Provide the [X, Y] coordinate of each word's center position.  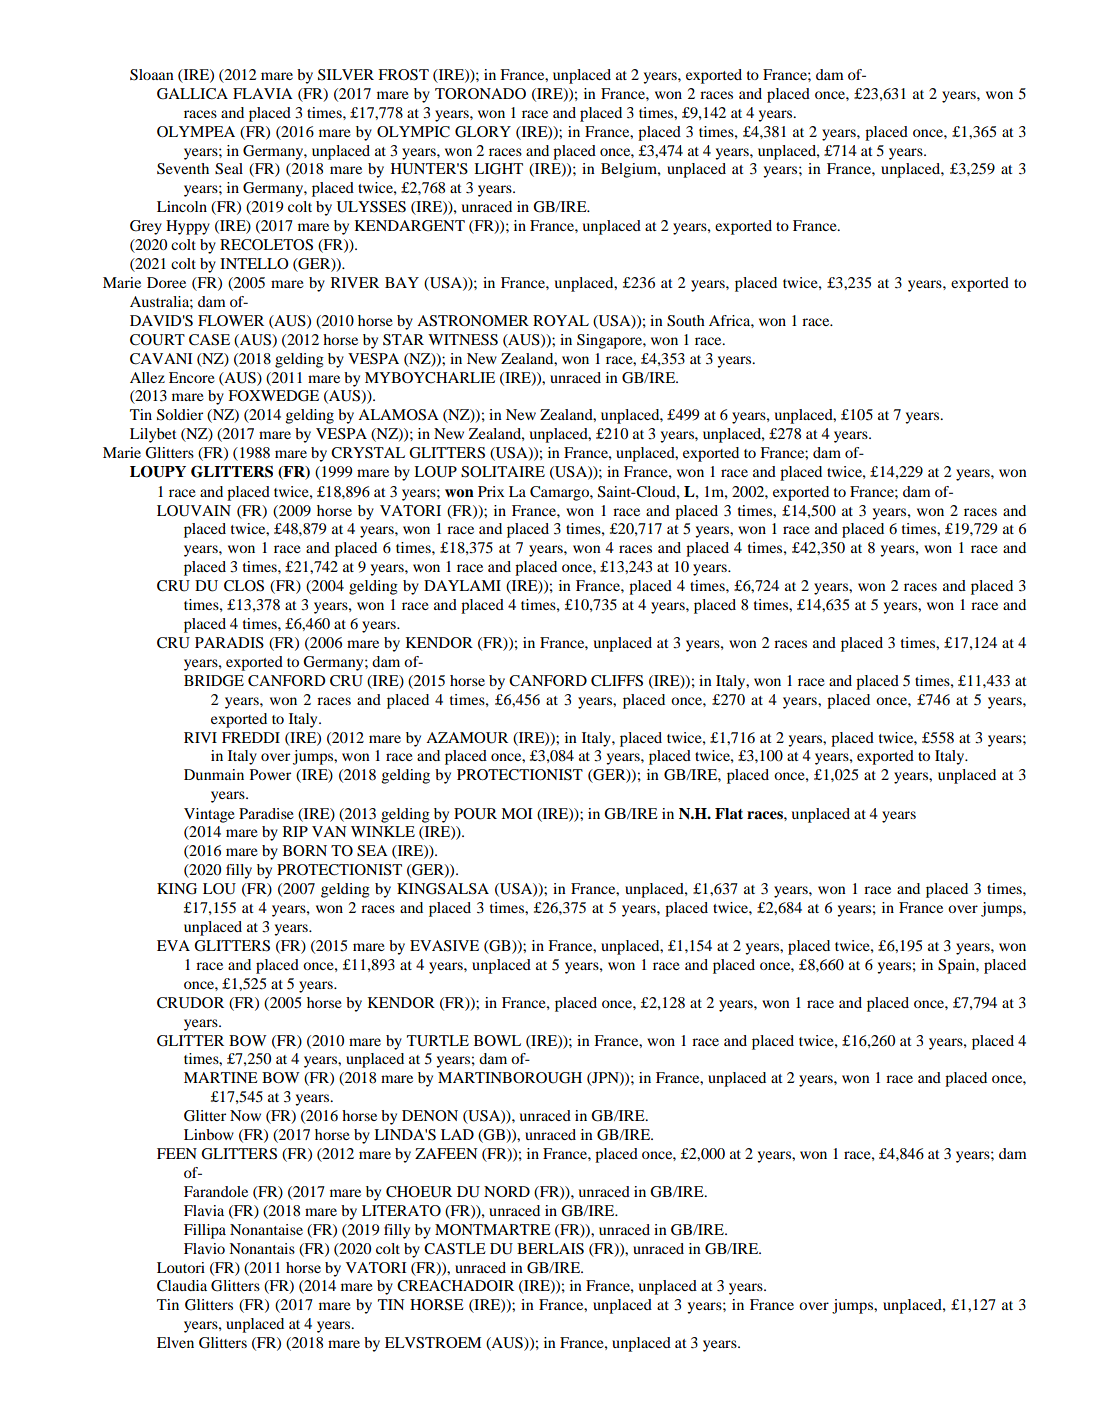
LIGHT [498, 169]
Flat [729, 813]
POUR [475, 814]
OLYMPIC [413, 132]
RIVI [200, 737]
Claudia [182, 1286]
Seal [229, 169]
